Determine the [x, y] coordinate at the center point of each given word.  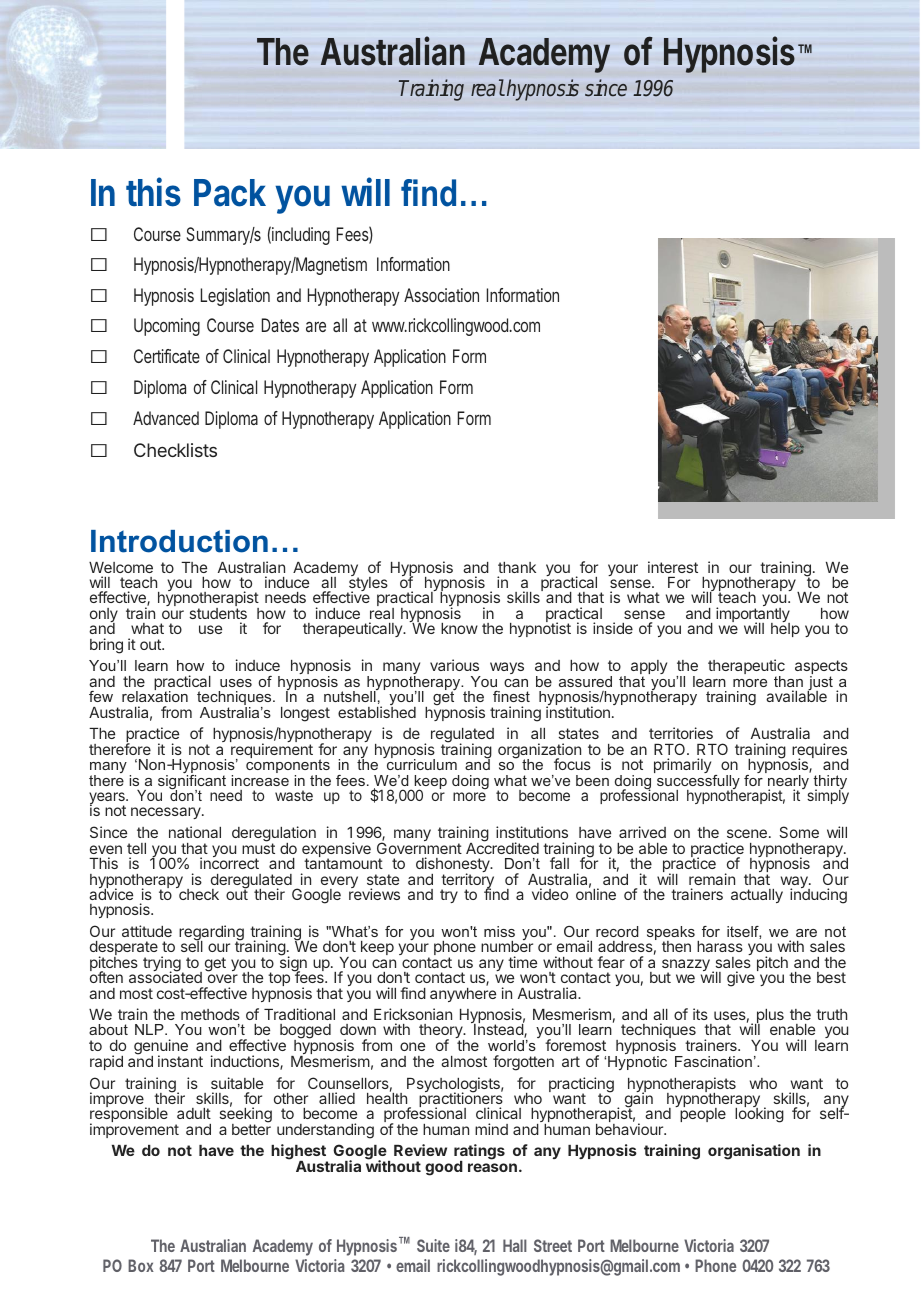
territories [681, 733]
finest [511, 696]
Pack [230, 193]
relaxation [155, 695]
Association [441, 295]
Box [141, 1265]
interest [673, 567]
